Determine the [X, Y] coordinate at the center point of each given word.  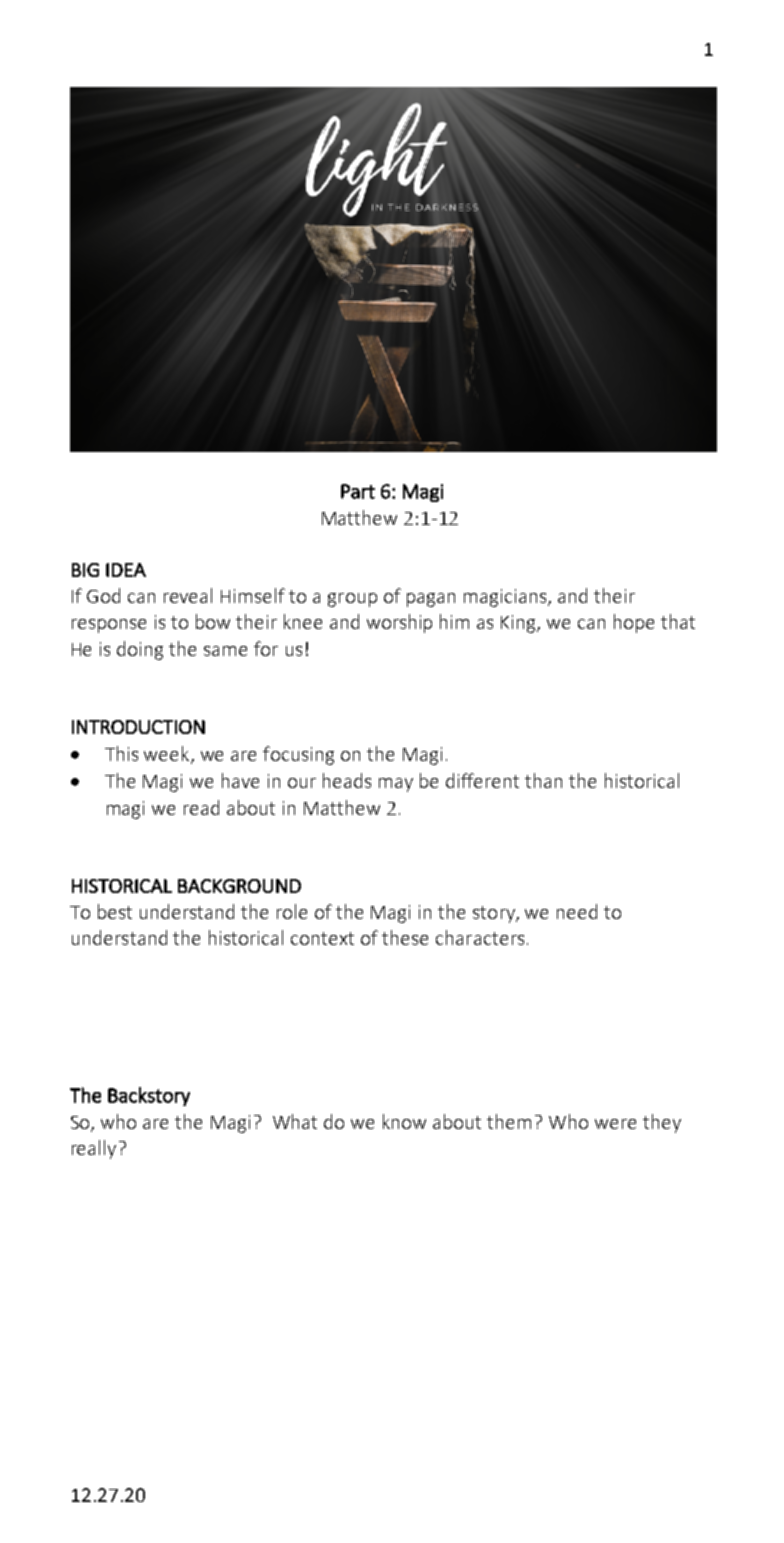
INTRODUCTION [138, 727]
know [404, 1121]
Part [358, 491]
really [94, 1149]
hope [634, 623]
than [543, 780]
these [405, 937]
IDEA [126, 570]
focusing [298, 755]
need [577, 911]
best [115, 911]
